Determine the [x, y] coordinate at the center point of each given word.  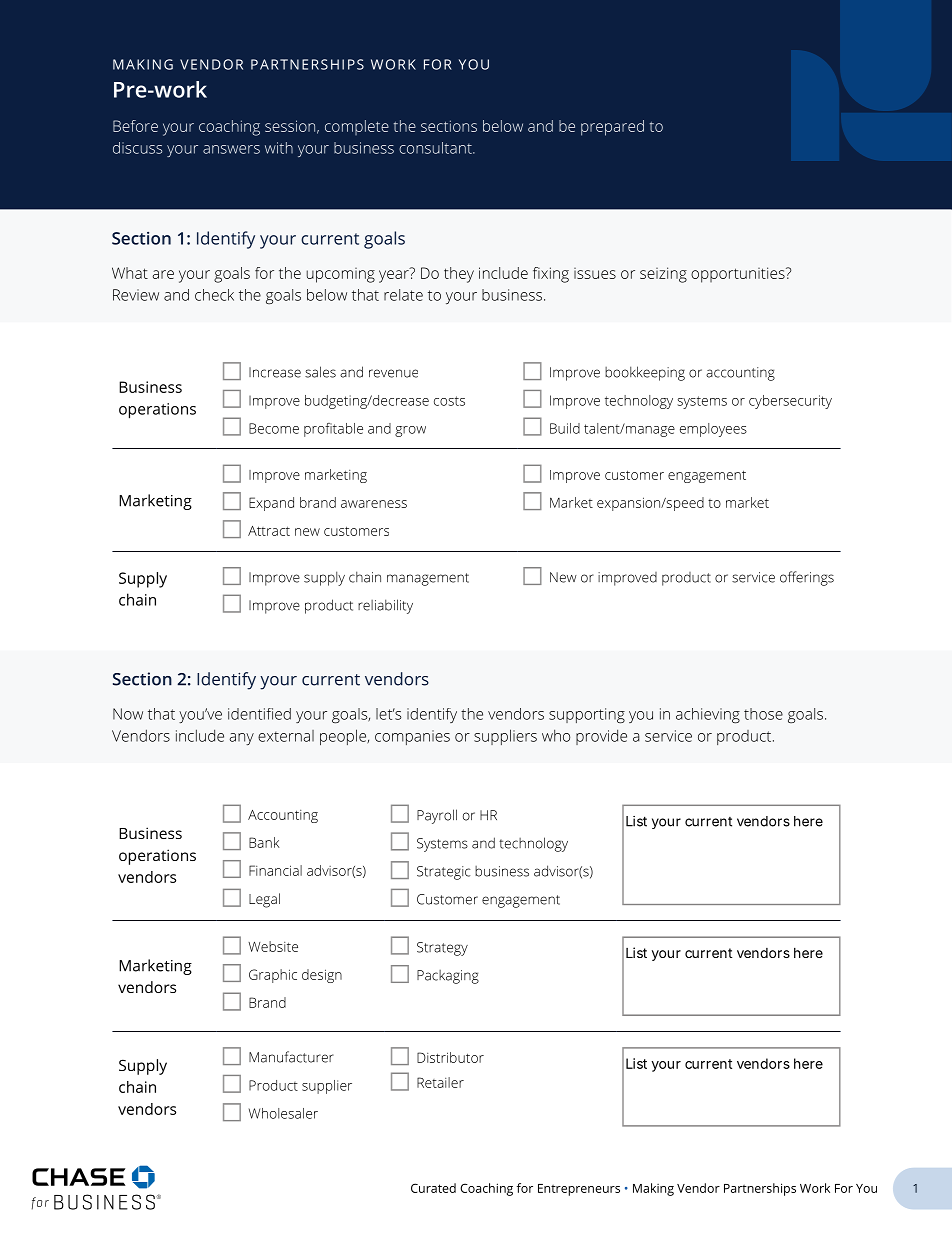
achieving [708, 716]
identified [259, 714]
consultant [436, 148]
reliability [385, 606]
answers [231, 149]
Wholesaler [283, 1113]
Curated [433, 1188]
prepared [612, 128]
